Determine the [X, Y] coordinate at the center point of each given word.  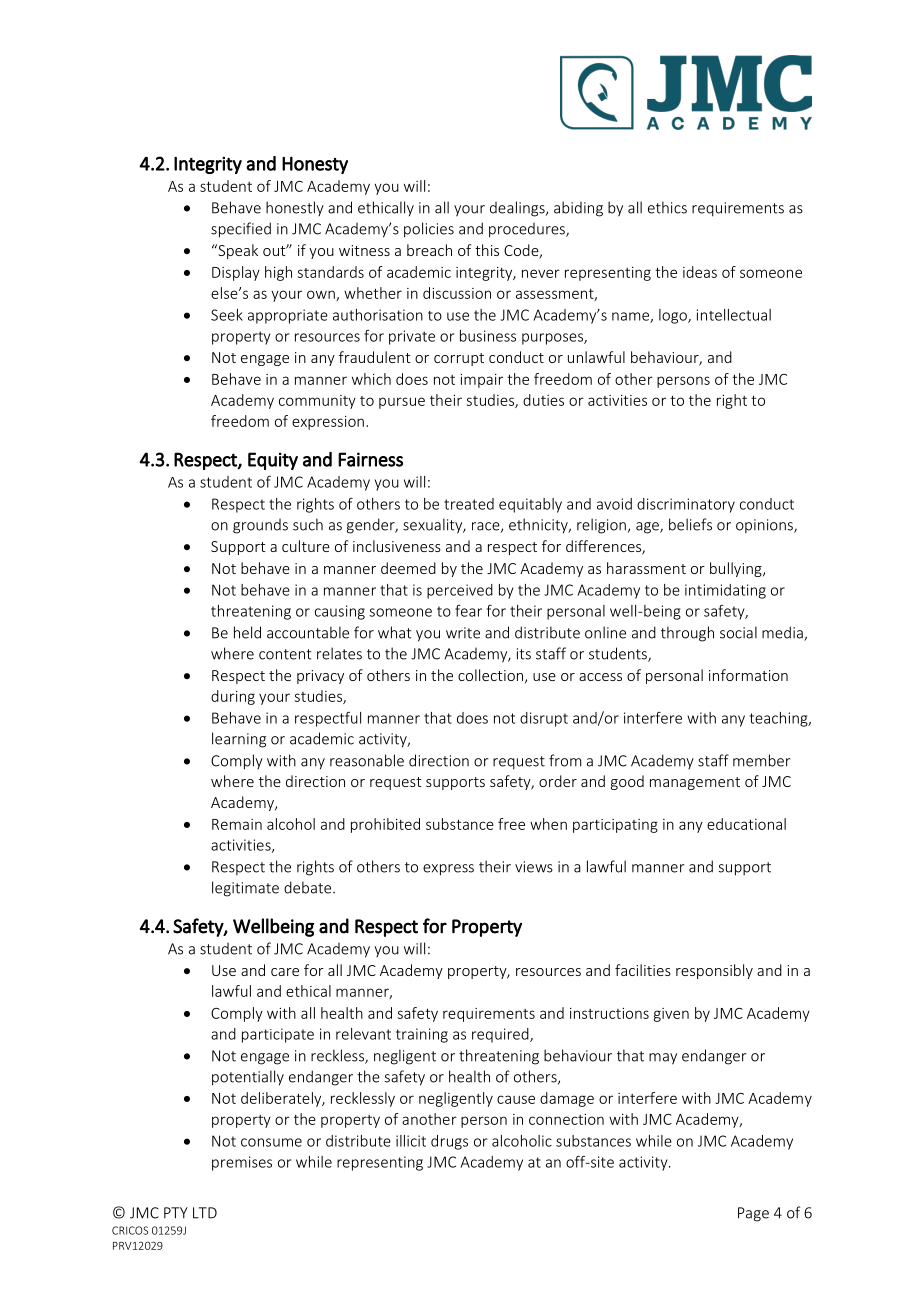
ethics [667, 207]
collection [490, 675]
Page [753, 1214]
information [748, 675]
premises [242, 1163]
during [233, 697]
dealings [518, 209]
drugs [449, 1142]
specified [241, 230]
